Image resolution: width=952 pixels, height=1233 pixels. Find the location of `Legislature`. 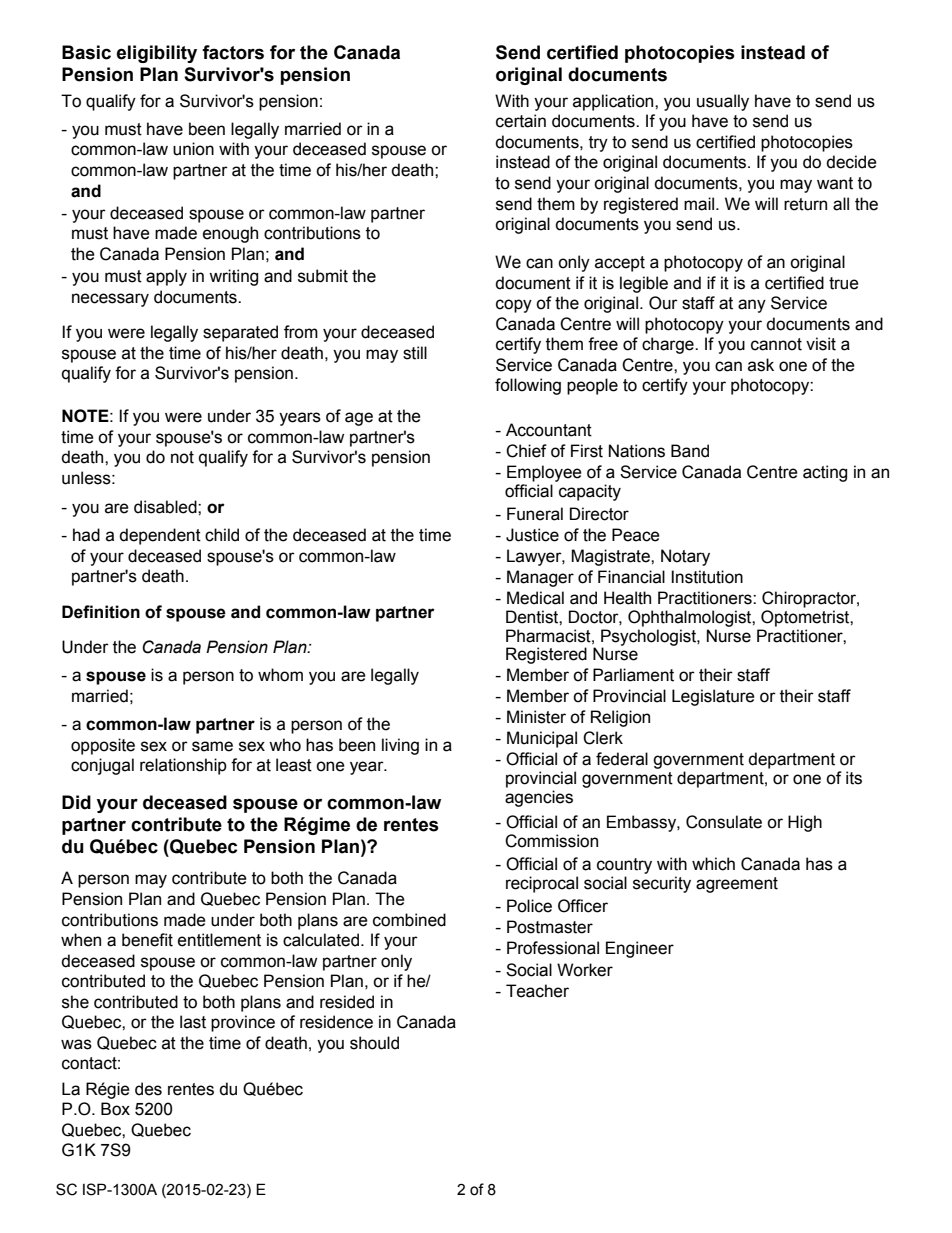

Legislature is located at coordinates (713, 697).
